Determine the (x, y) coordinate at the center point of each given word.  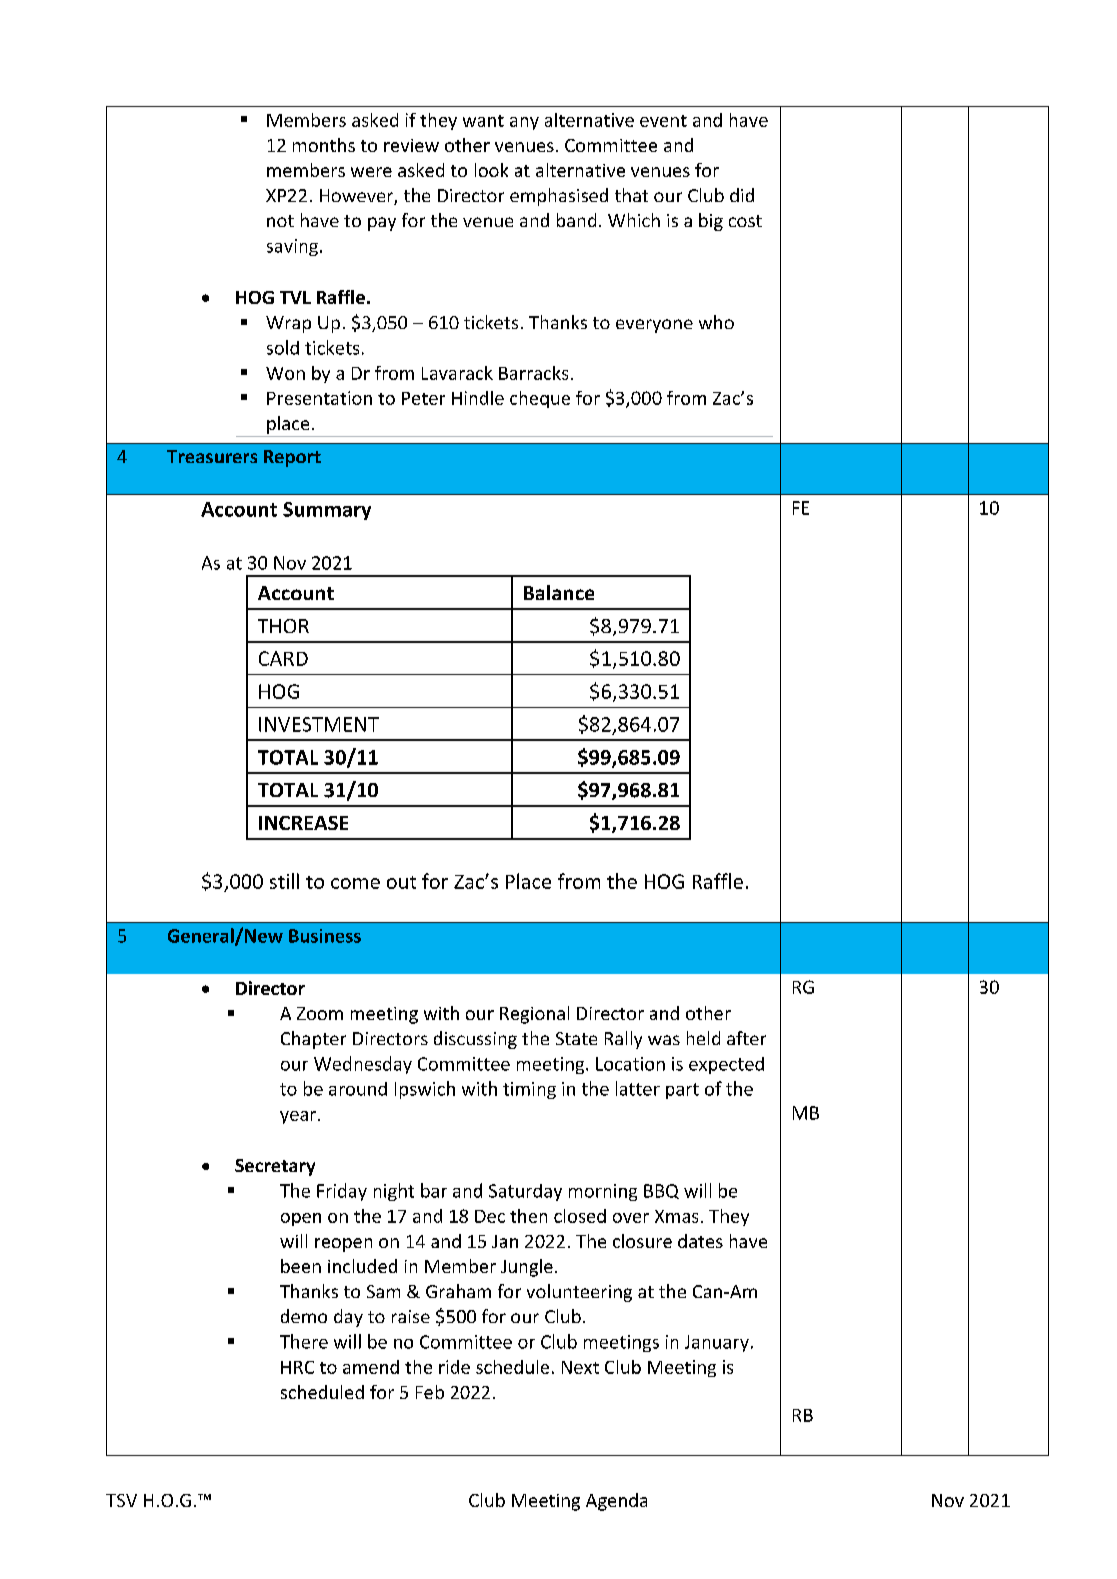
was (664, 1040)
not (280, 221)
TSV (121, 1500)
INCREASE (303, 823)
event (663, 121)
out (401, 882)
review (411, 145)
